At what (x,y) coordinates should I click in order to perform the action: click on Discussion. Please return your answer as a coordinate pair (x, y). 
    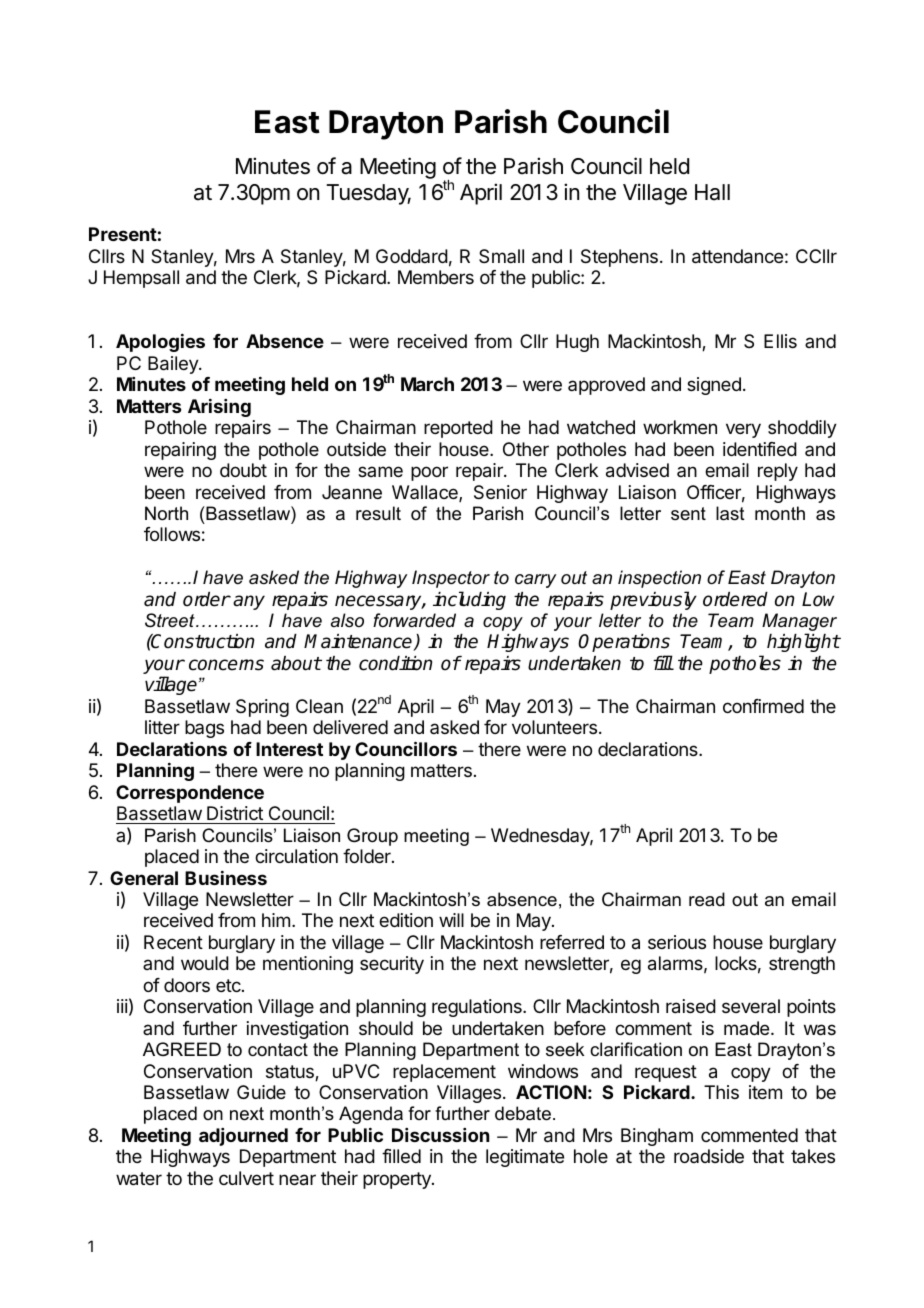
    Looking at the image, I should click on (440, 1135).
